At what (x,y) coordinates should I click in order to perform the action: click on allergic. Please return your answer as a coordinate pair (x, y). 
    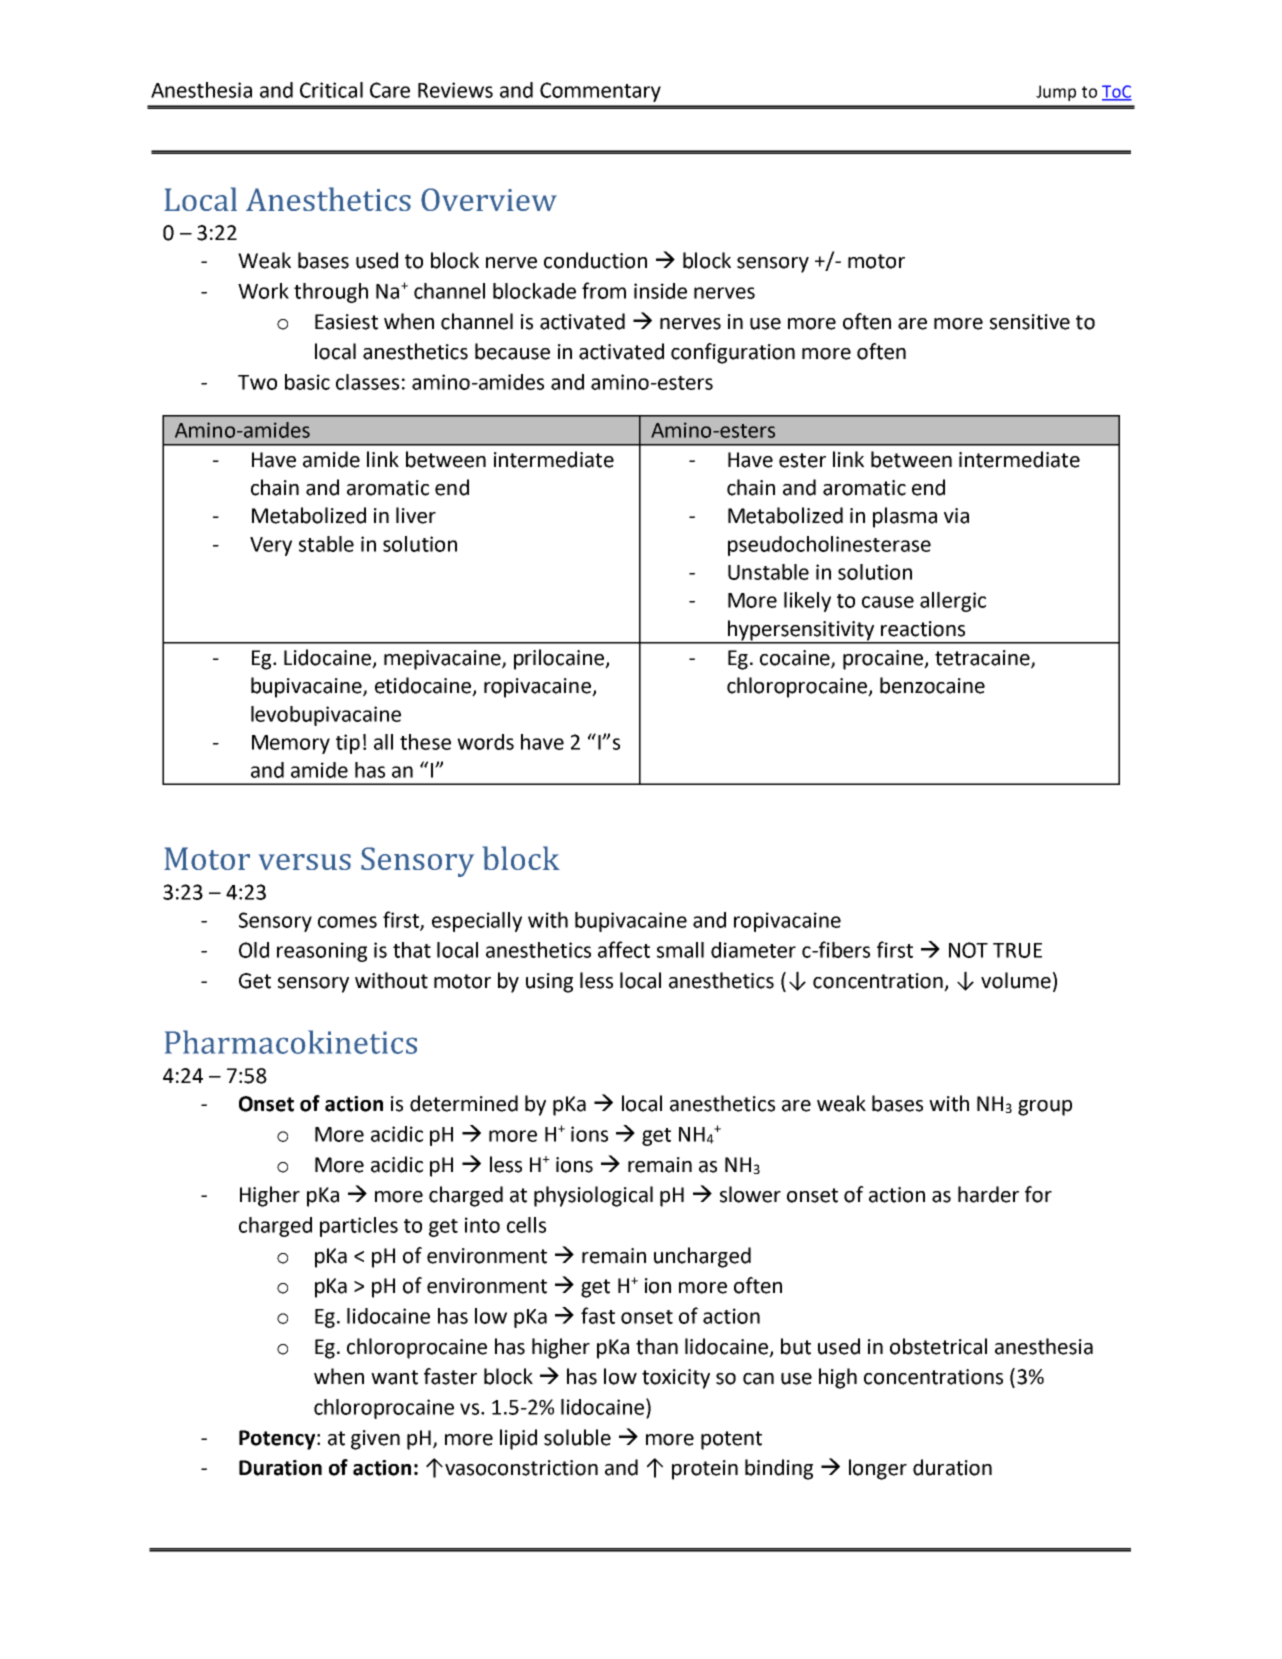
    Looking at the image, I should click on (953, 602).
